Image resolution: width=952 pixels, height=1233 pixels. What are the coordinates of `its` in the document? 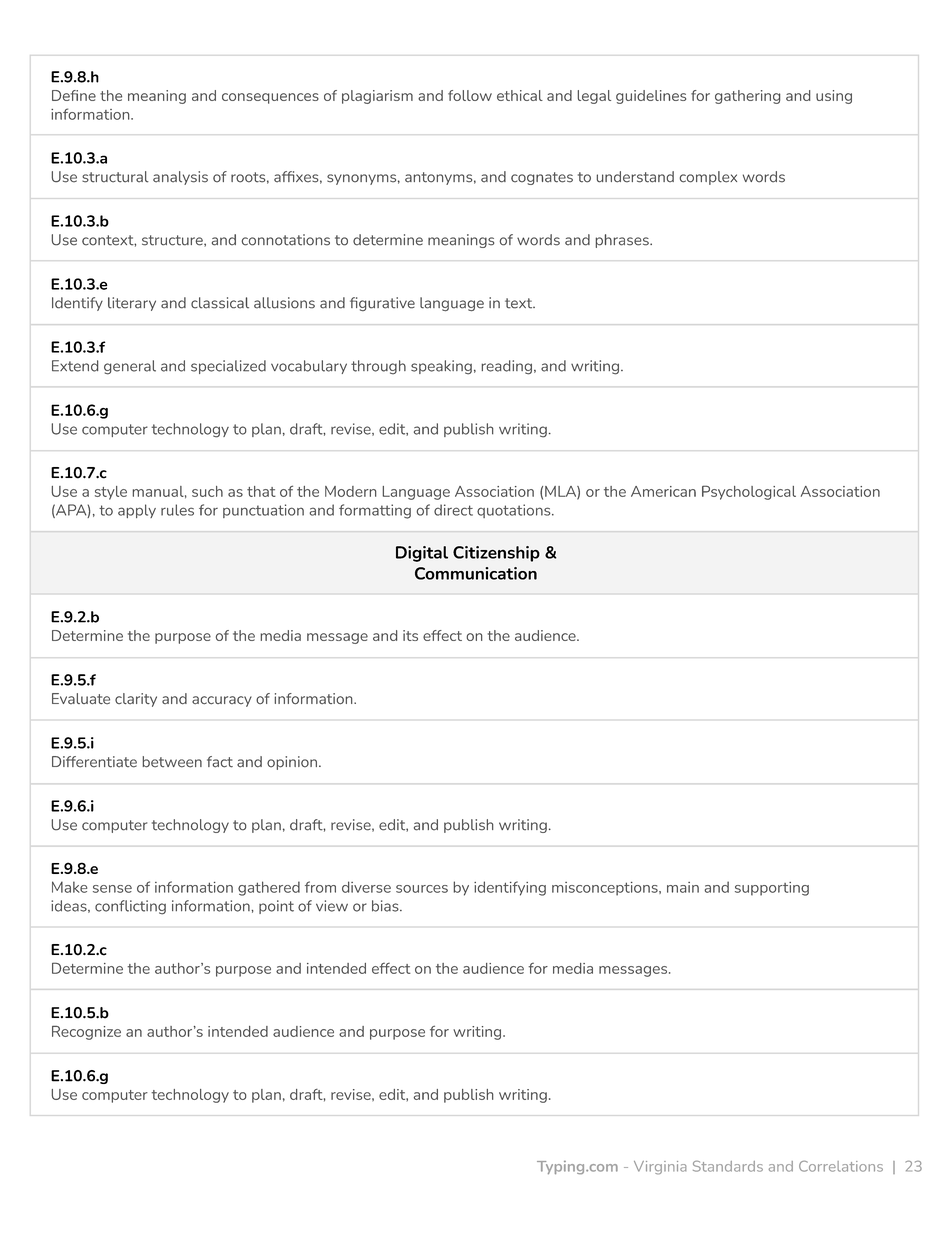 It's located at (410, 635).
